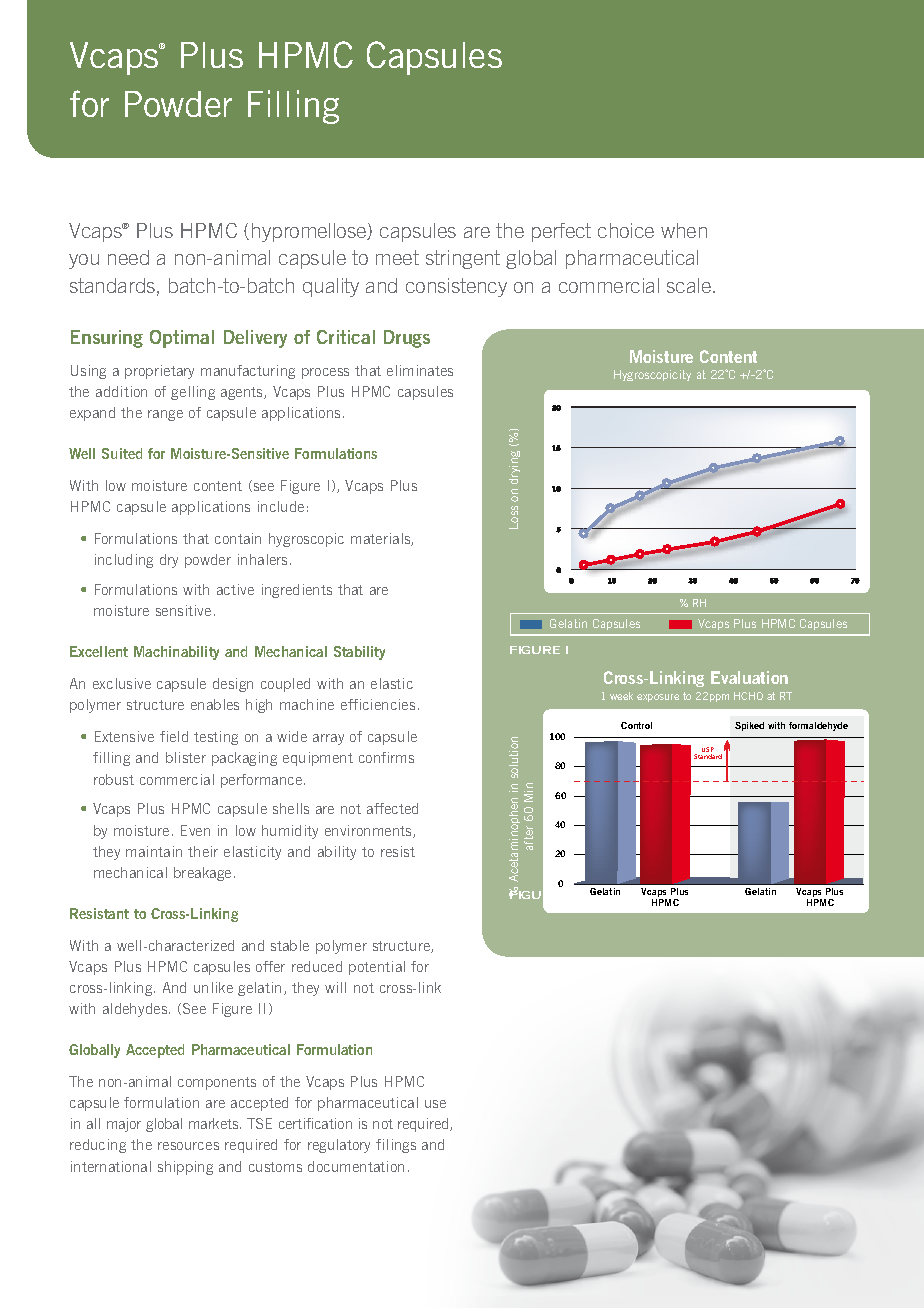 The image size is (924, 1308). Describe the element at coordinates (708, 751) in the document. I see `USP` at that location.
